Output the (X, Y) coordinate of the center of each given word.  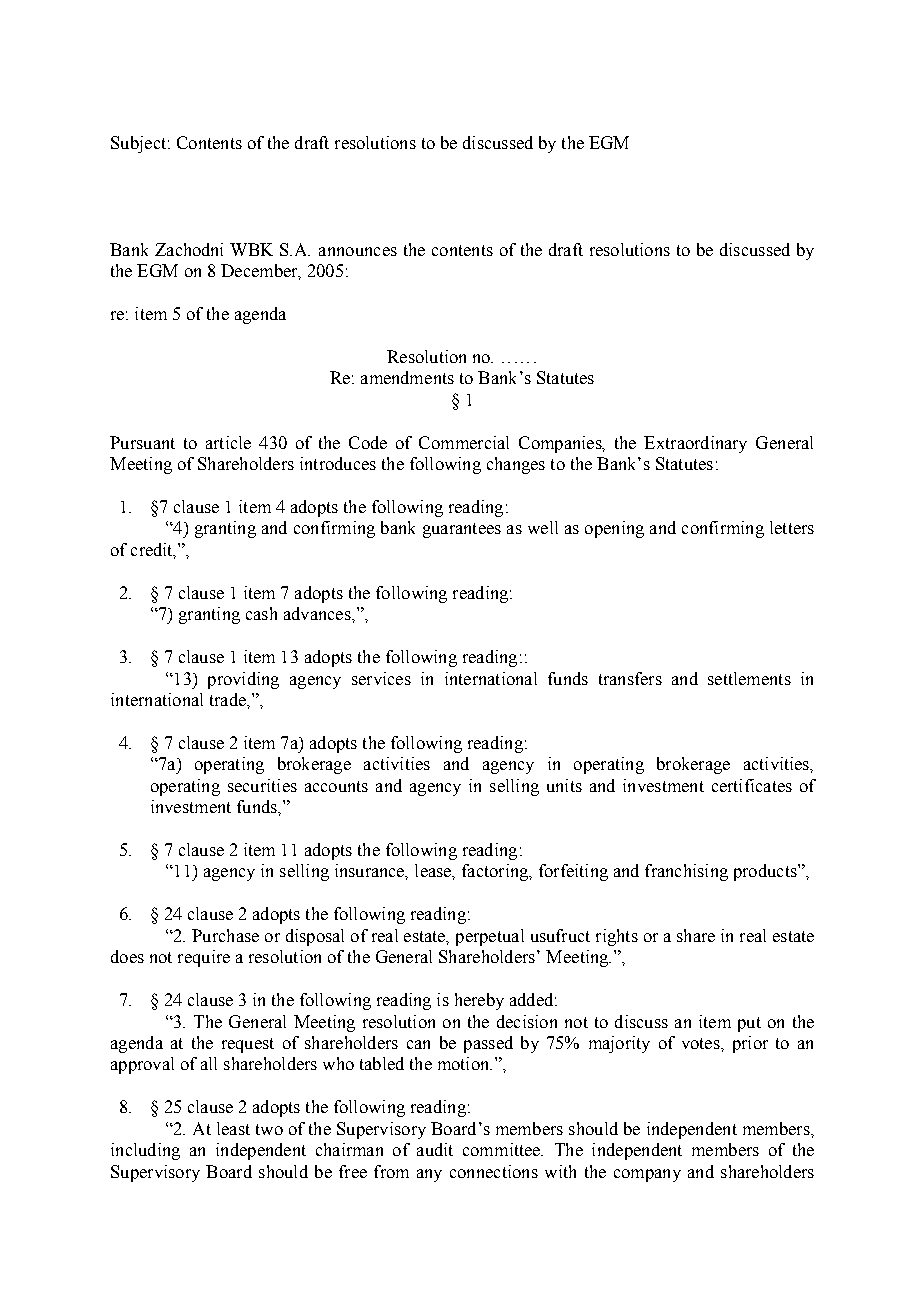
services (381, 678)
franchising (686, 872)
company (647, 1175)
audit (435, 1149)
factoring (496, 872)
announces (358, 251)
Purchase (225, 935)
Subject (138, 144)
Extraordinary (695, 444)
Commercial (464, 442)
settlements (749, 678)
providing (243, 680)
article (228, 442)
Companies (561, 444)
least (233, 1128)
